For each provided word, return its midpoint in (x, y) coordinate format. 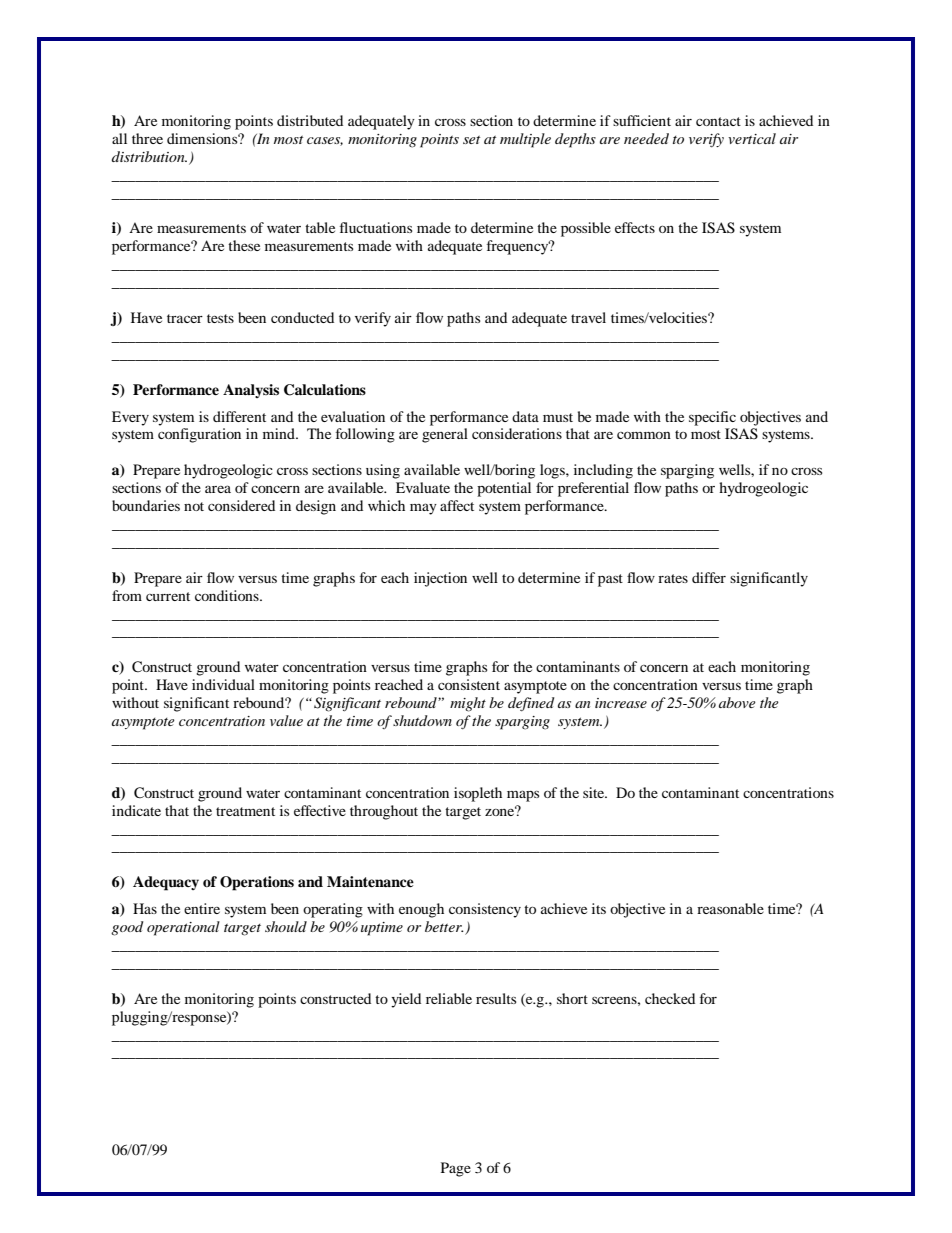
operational (183, 928)
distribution (149, 156)
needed (646, 138)
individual (223, 684)
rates (673, 578)
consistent (469, 684)
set (471, 140)
